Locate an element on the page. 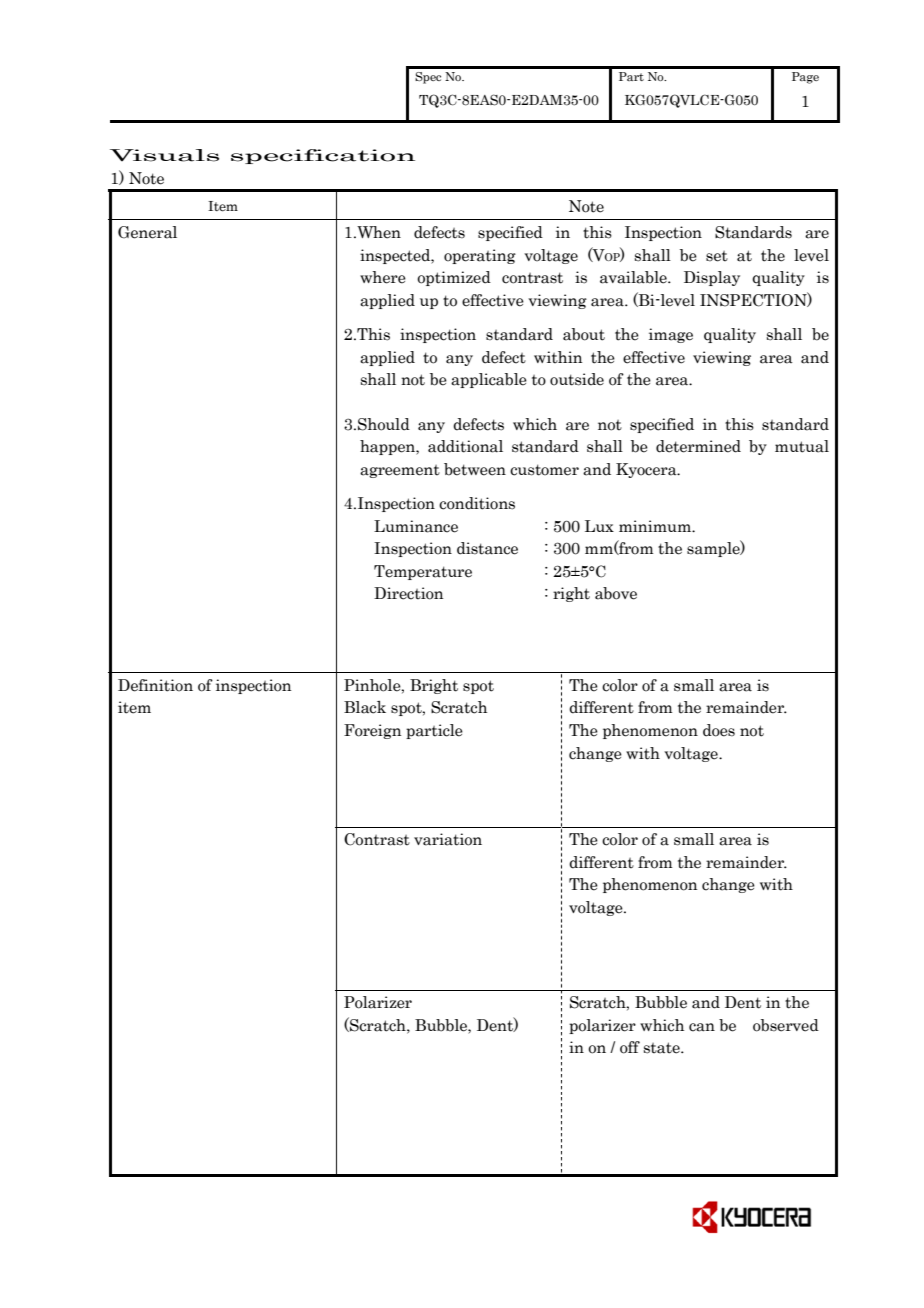 The image size is (924, 1308). set is located at coordinates (717, 256).
